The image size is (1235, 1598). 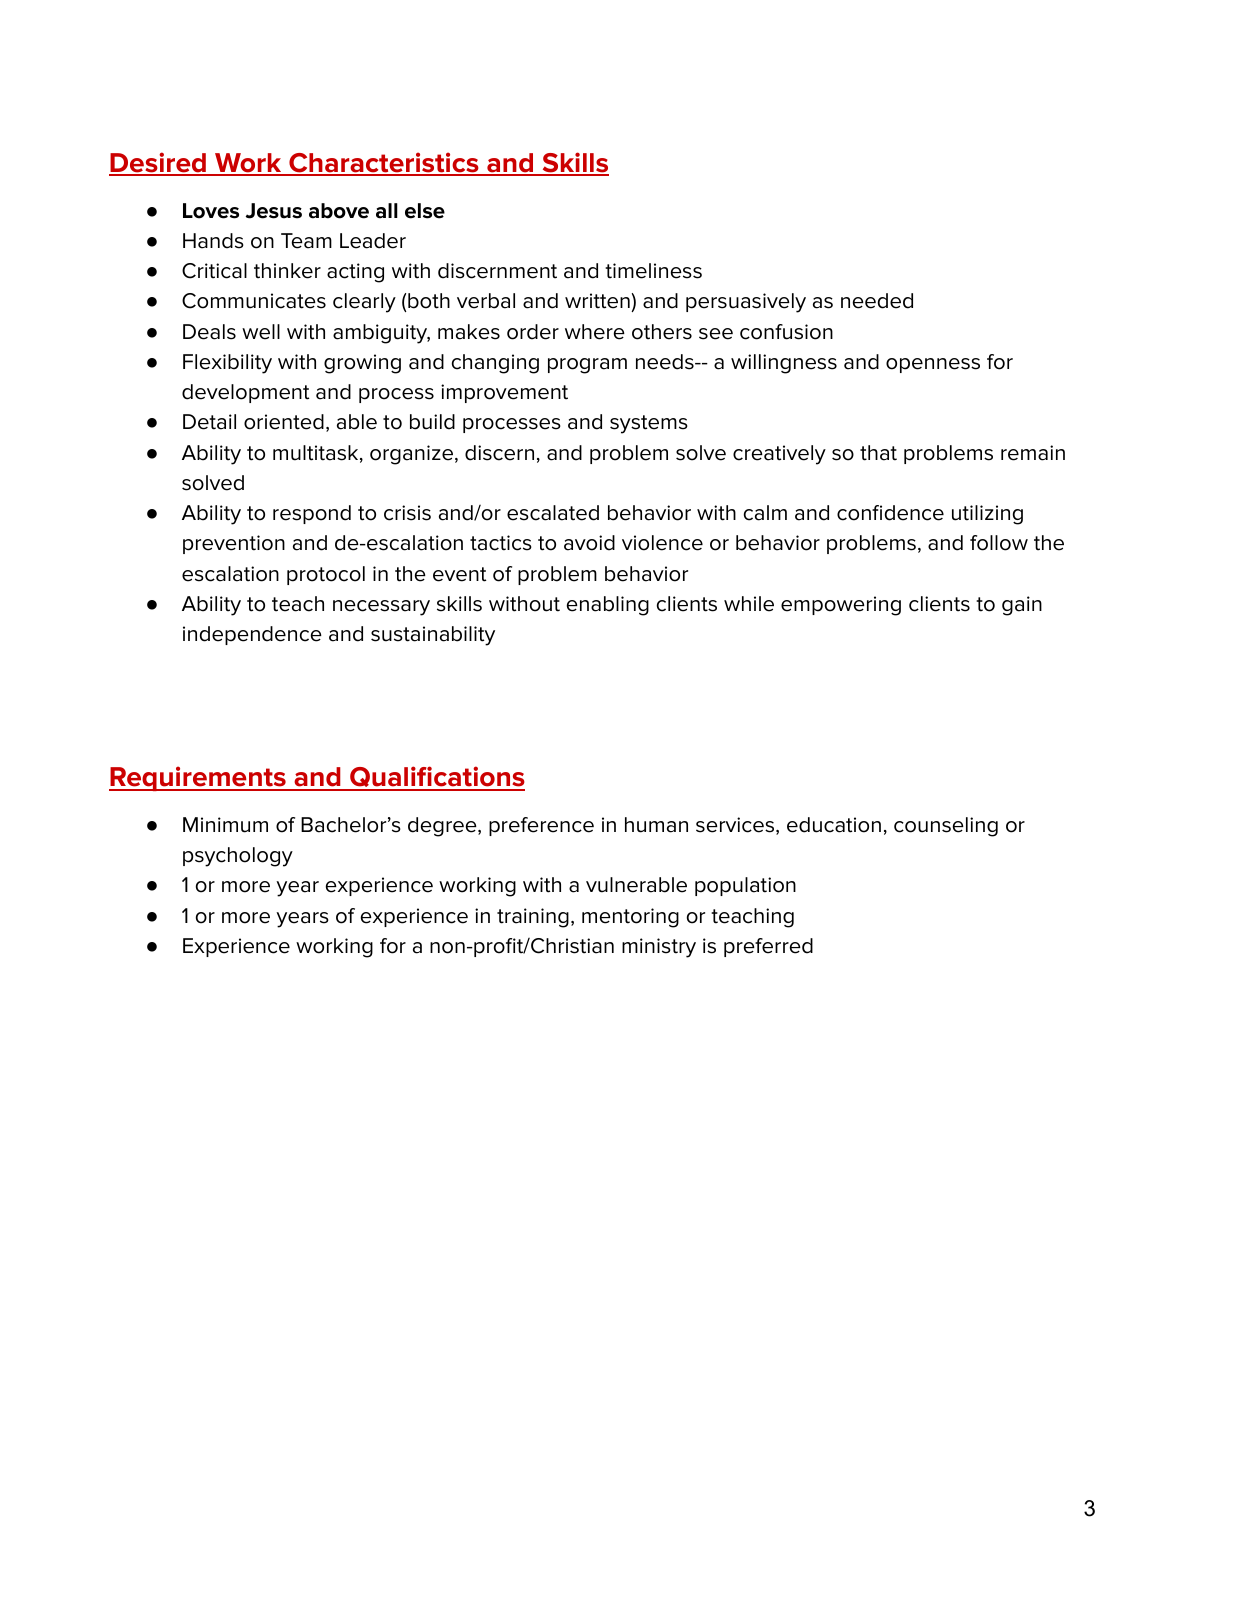 What do you see at coordinates (284, 422) in the page?
I see `oriented` at bounding box center [284, 422].
